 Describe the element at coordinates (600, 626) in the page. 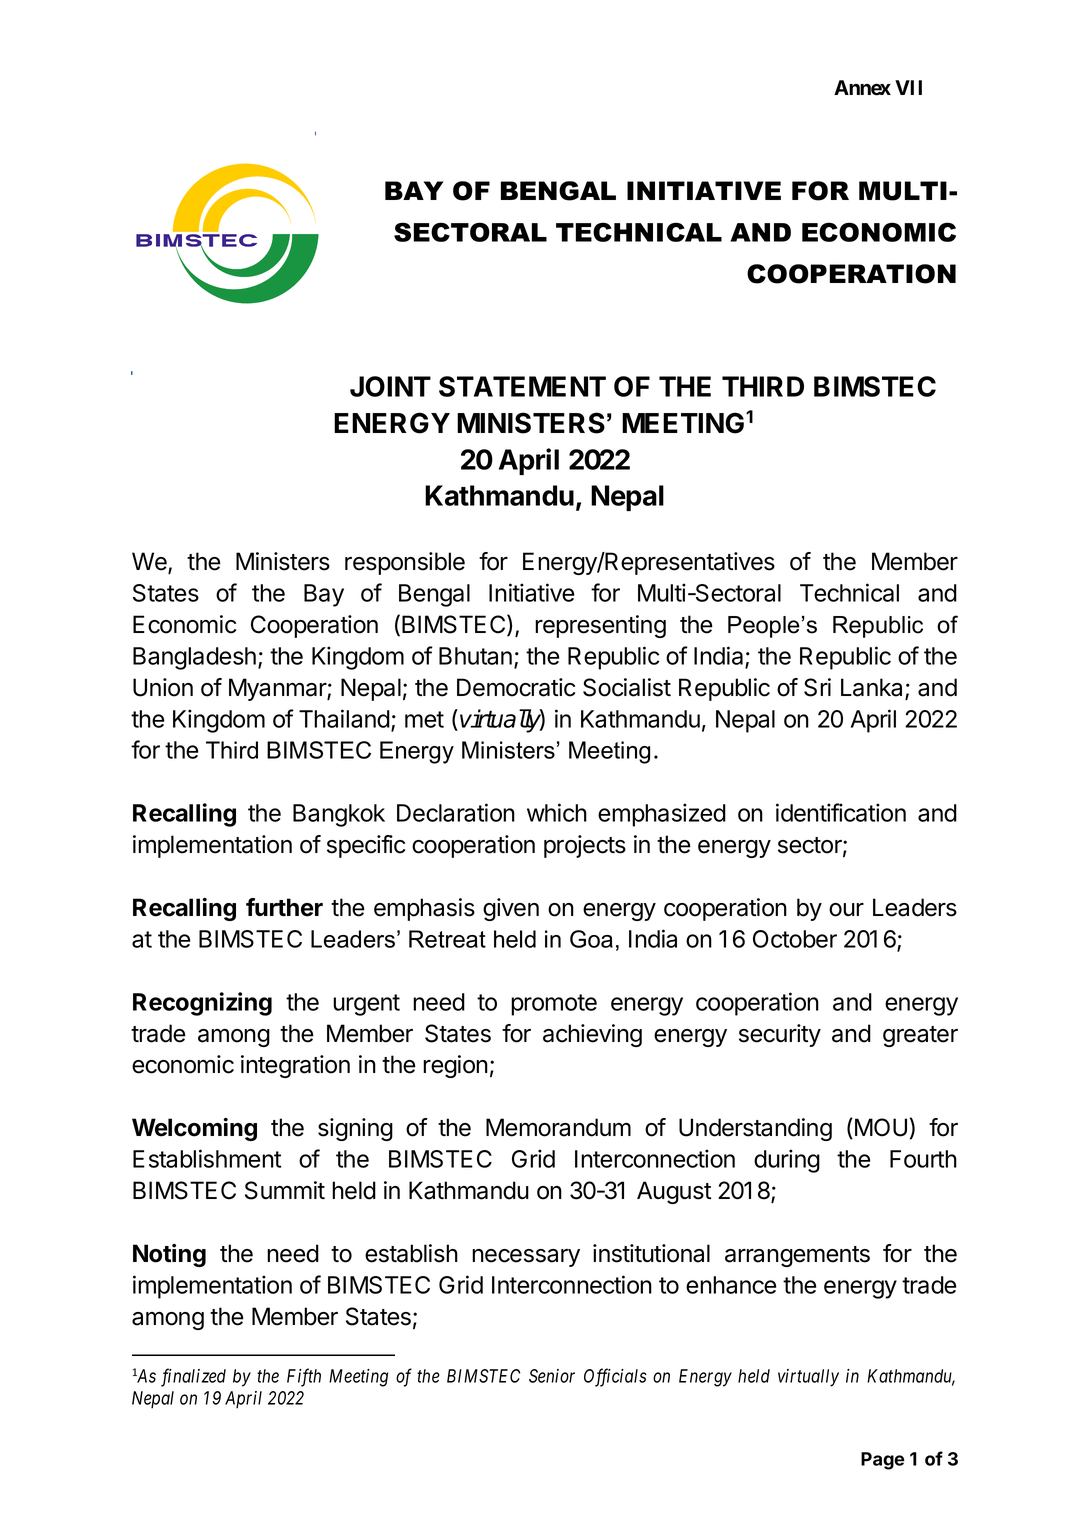

I see `representing` at that location.
